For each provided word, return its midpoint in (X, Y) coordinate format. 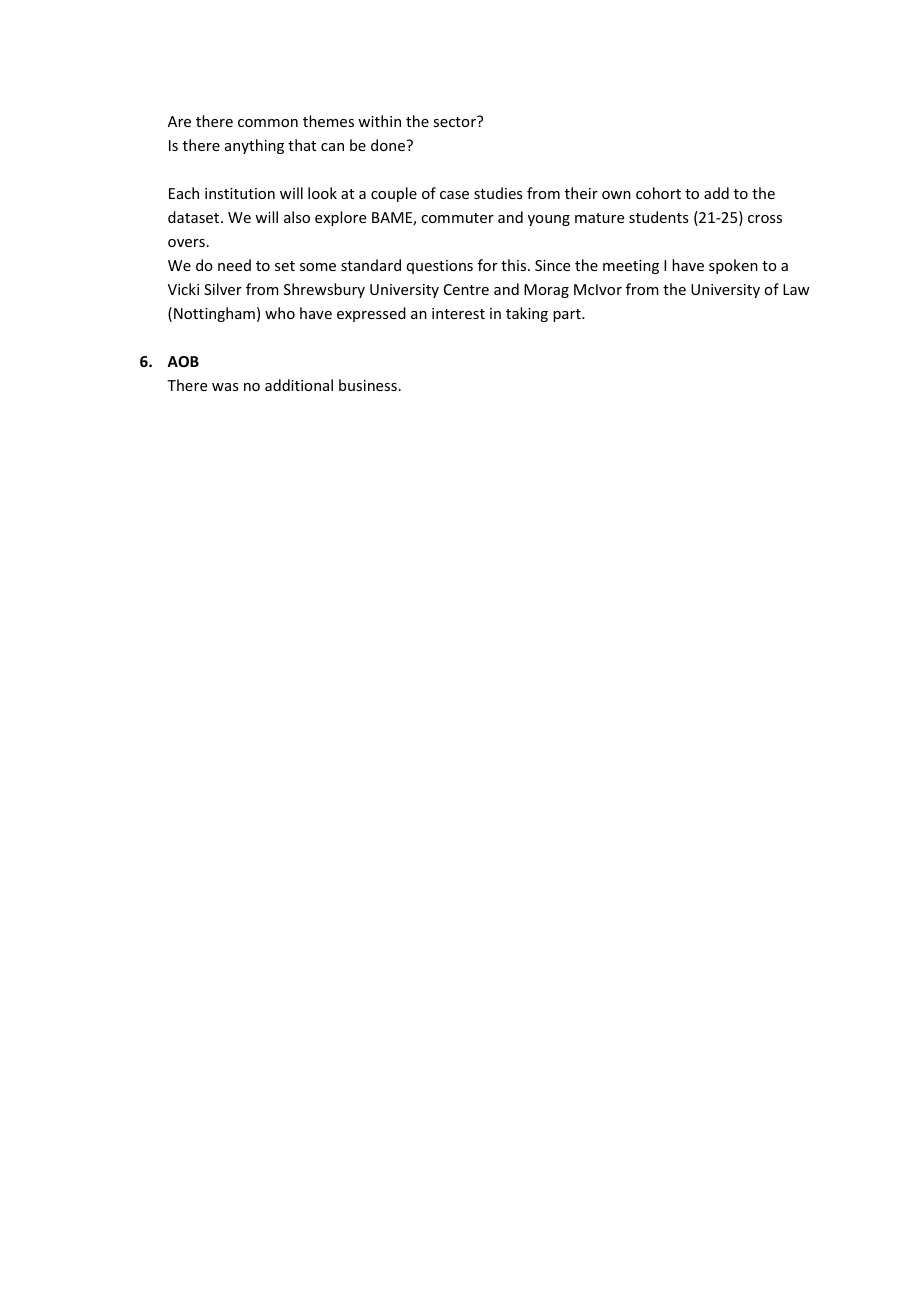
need (234, 265)
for (488, 265)
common (268, 123)
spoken (733, 266)
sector (456, 121)
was (225, 387)
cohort (658, 193)
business (368, 385)
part (568, 315)
